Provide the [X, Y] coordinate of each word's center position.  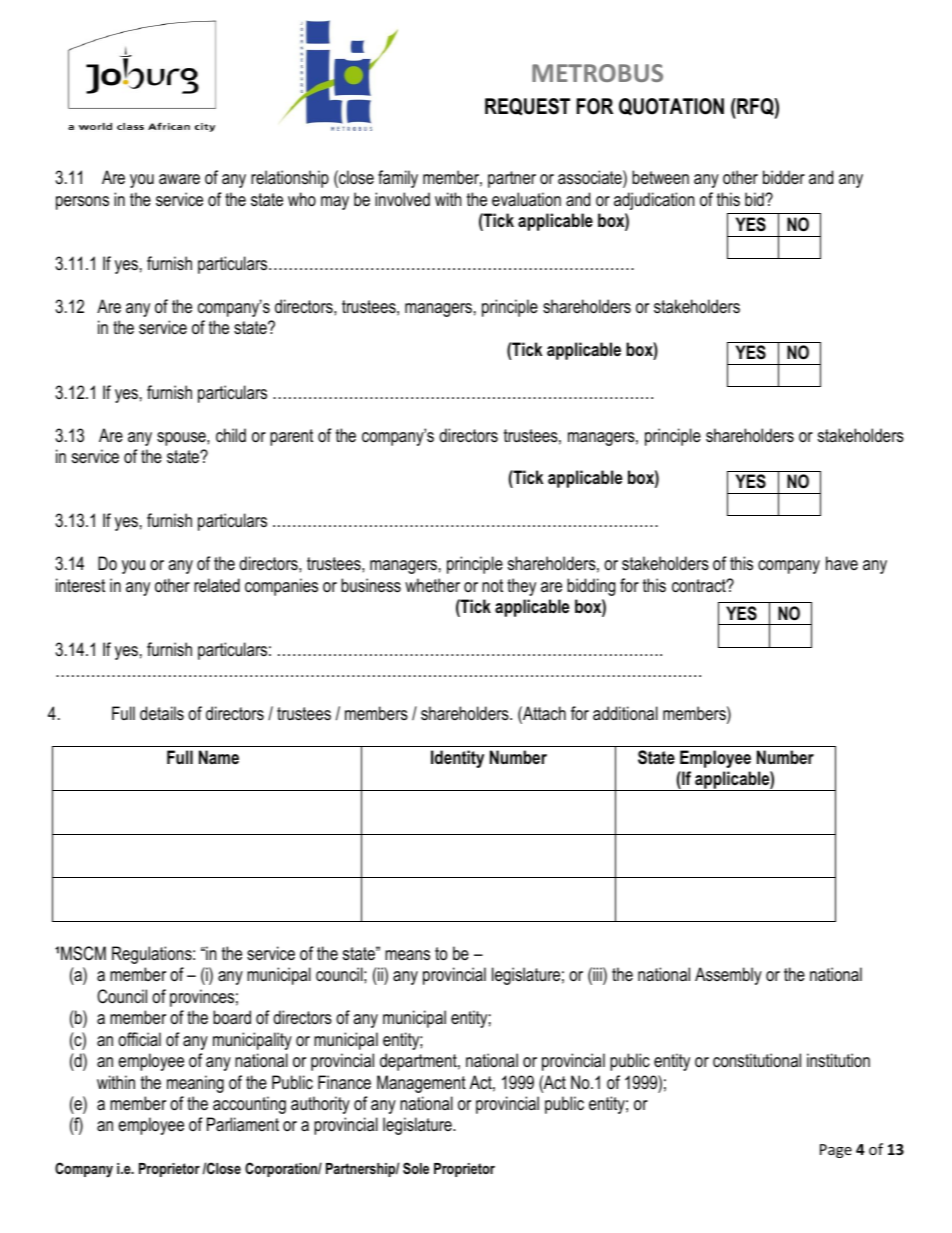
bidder [784, 177]
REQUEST [527, 107]
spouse [182, 439]
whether [432, 585]
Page [836, 1151]
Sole [416, 1168]
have [842, 563]
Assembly [728, 976]
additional [625, 713]
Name [219, 757]
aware [179, 179]
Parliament [243, 1124]
